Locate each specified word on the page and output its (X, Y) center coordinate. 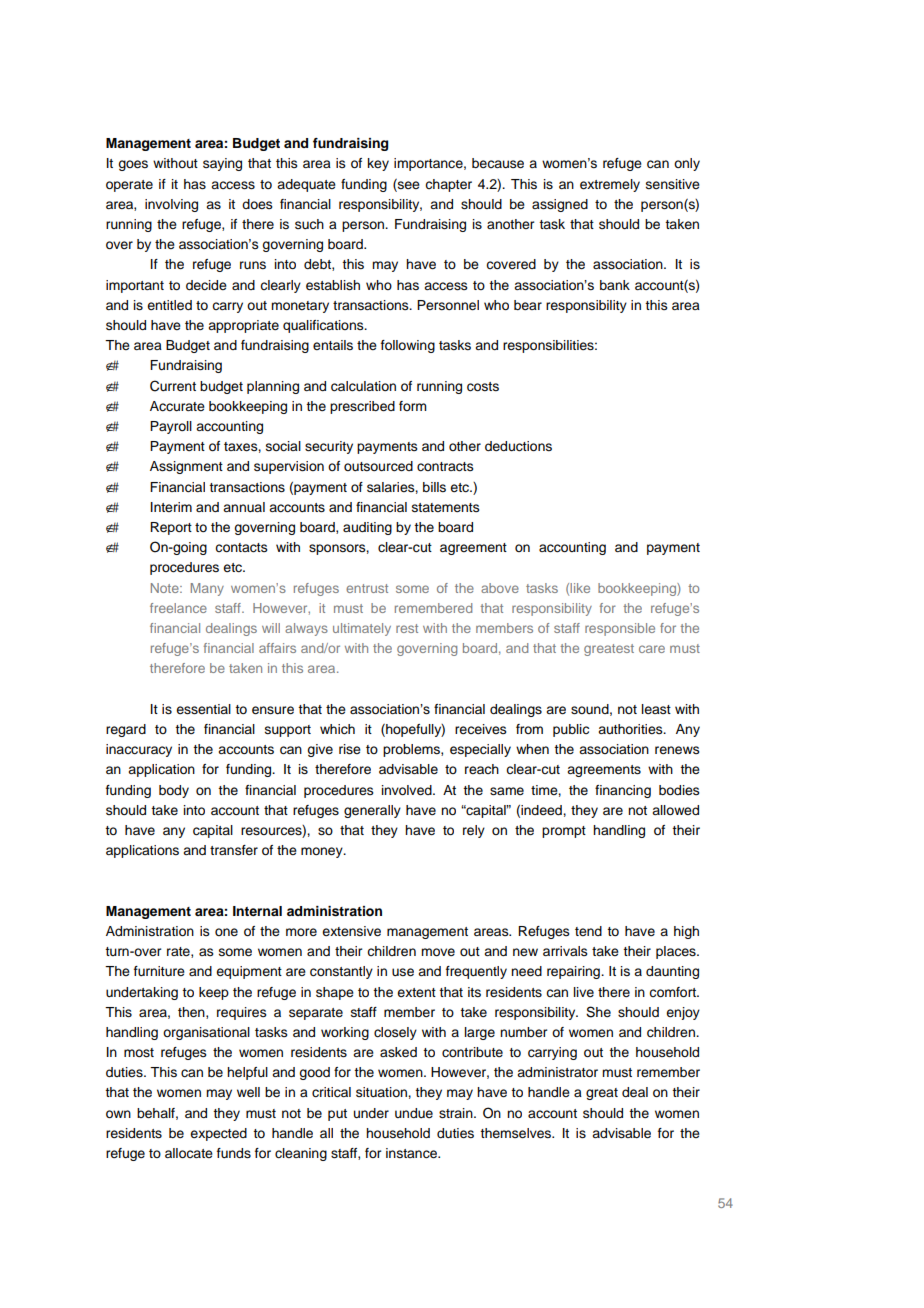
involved (408, 790)
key (378, 164)
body (174, 791)
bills (434, 487)
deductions (518, 446)
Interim (171, 507)
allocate (189, 1153)
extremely (610, 185)
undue (414, 1113)
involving (171, 205)
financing (623, 791)
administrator (557, 1072)
